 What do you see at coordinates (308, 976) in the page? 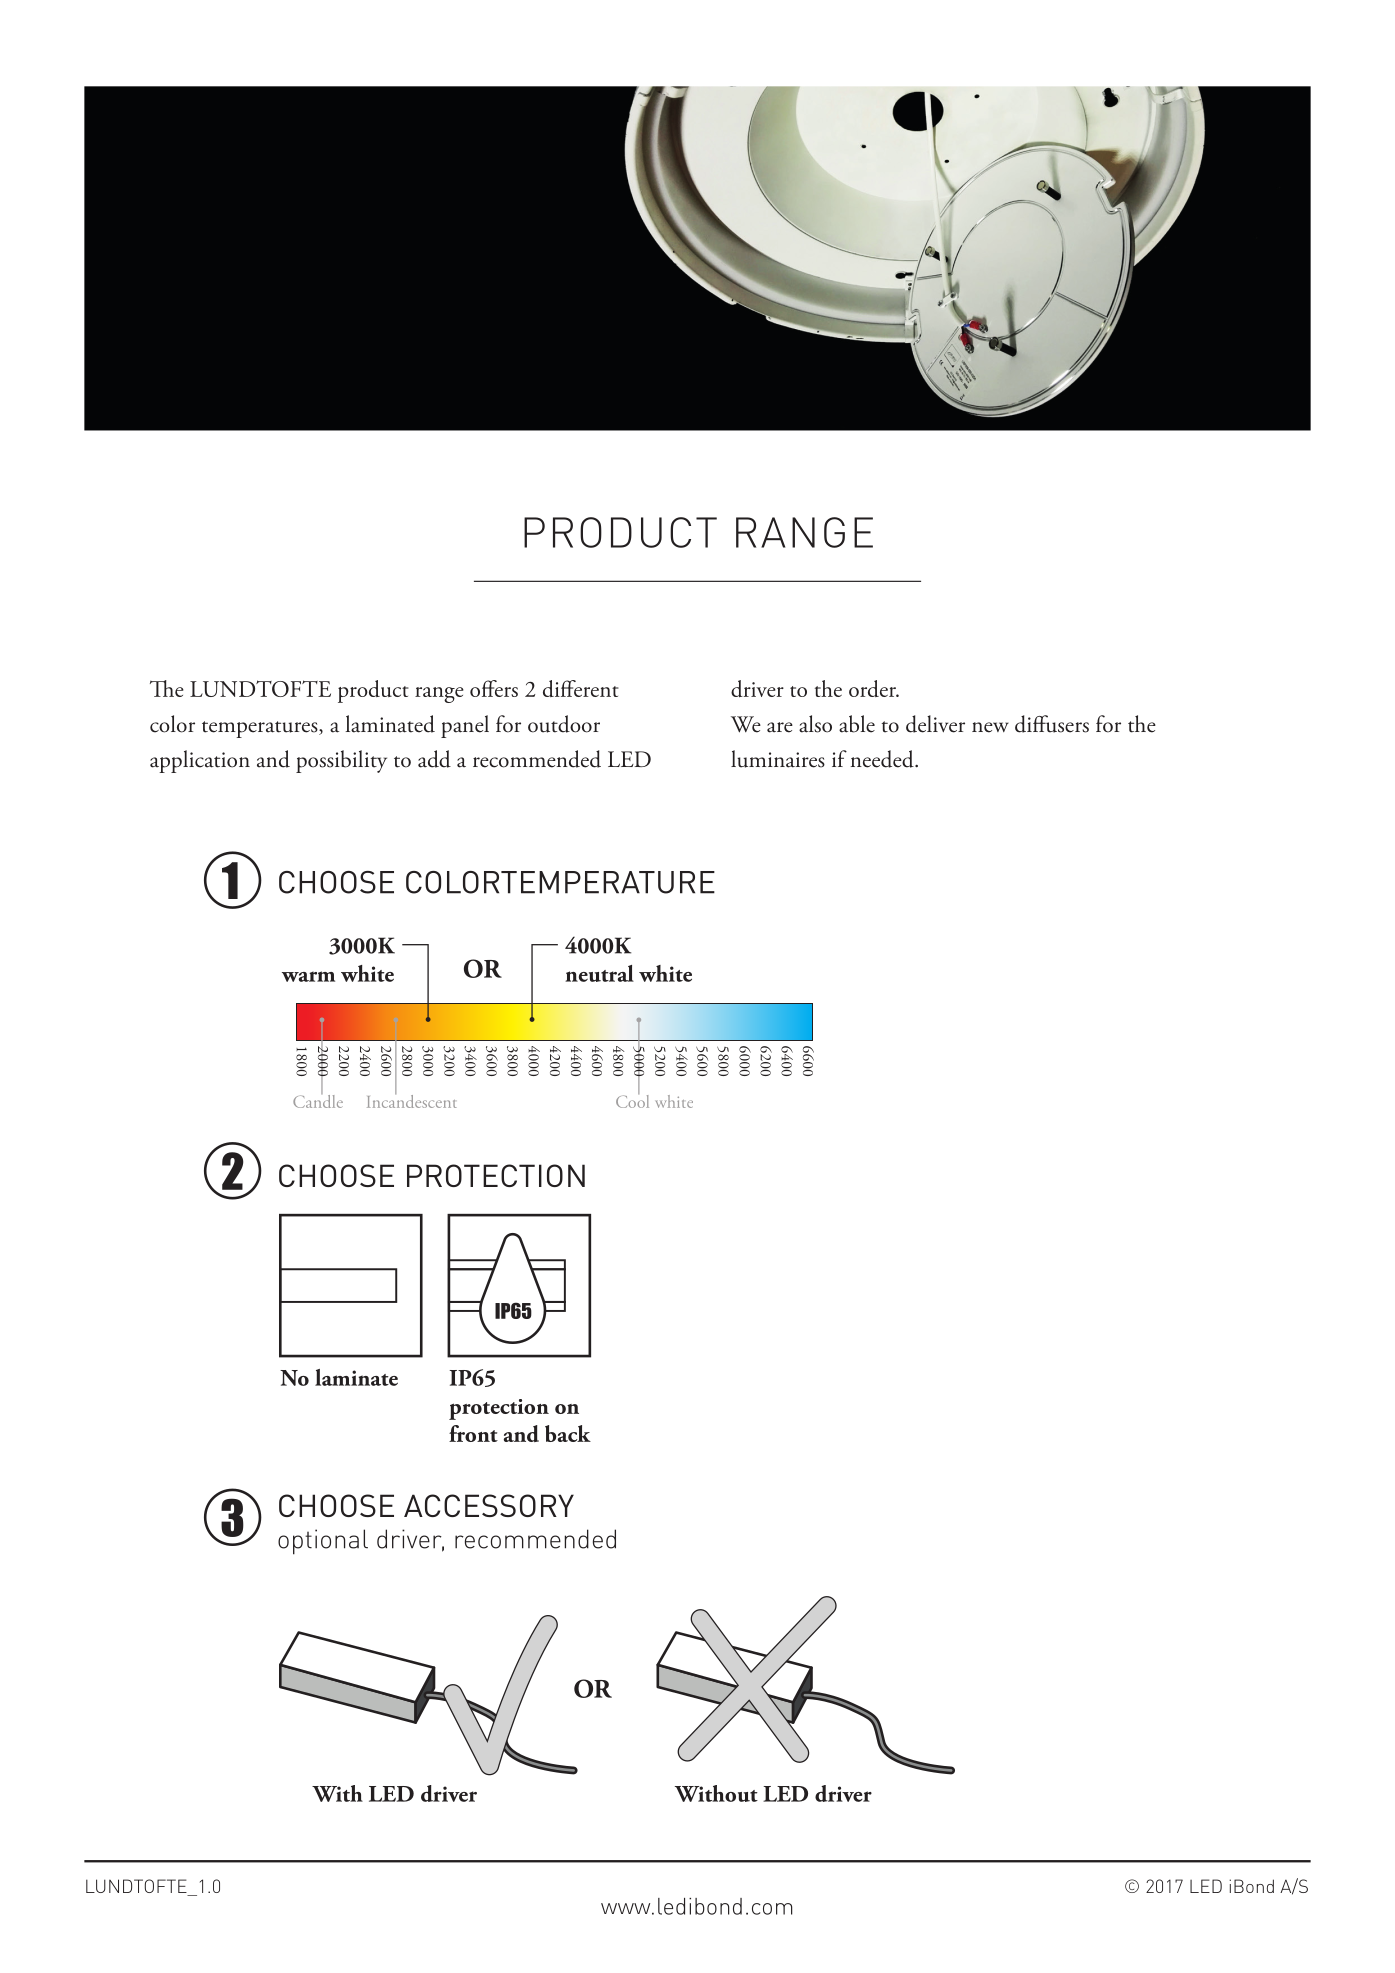
I see `warm` at bounding box center [308, 976].
